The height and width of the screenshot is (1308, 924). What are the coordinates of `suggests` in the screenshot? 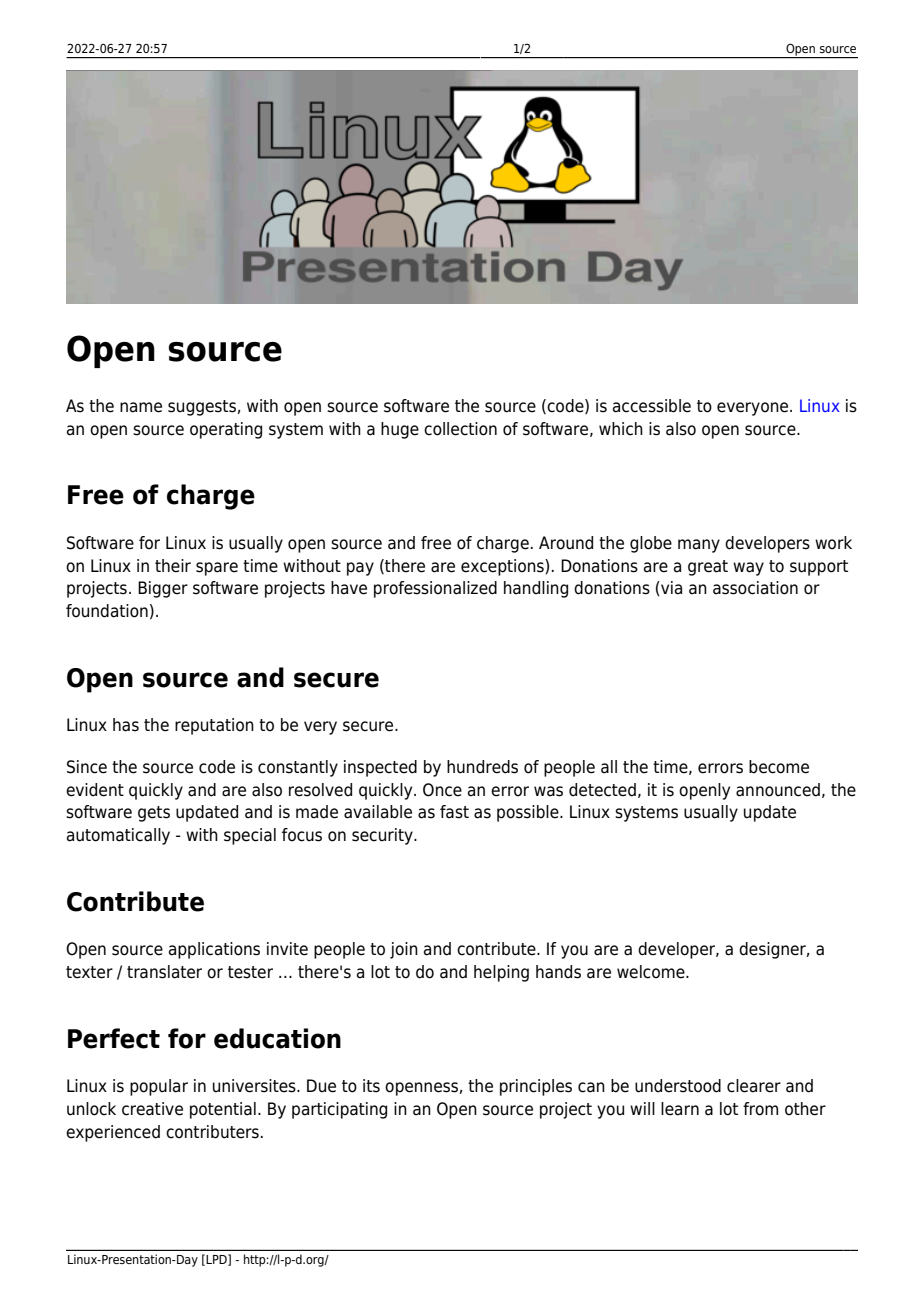 It's located at (202, 408).
